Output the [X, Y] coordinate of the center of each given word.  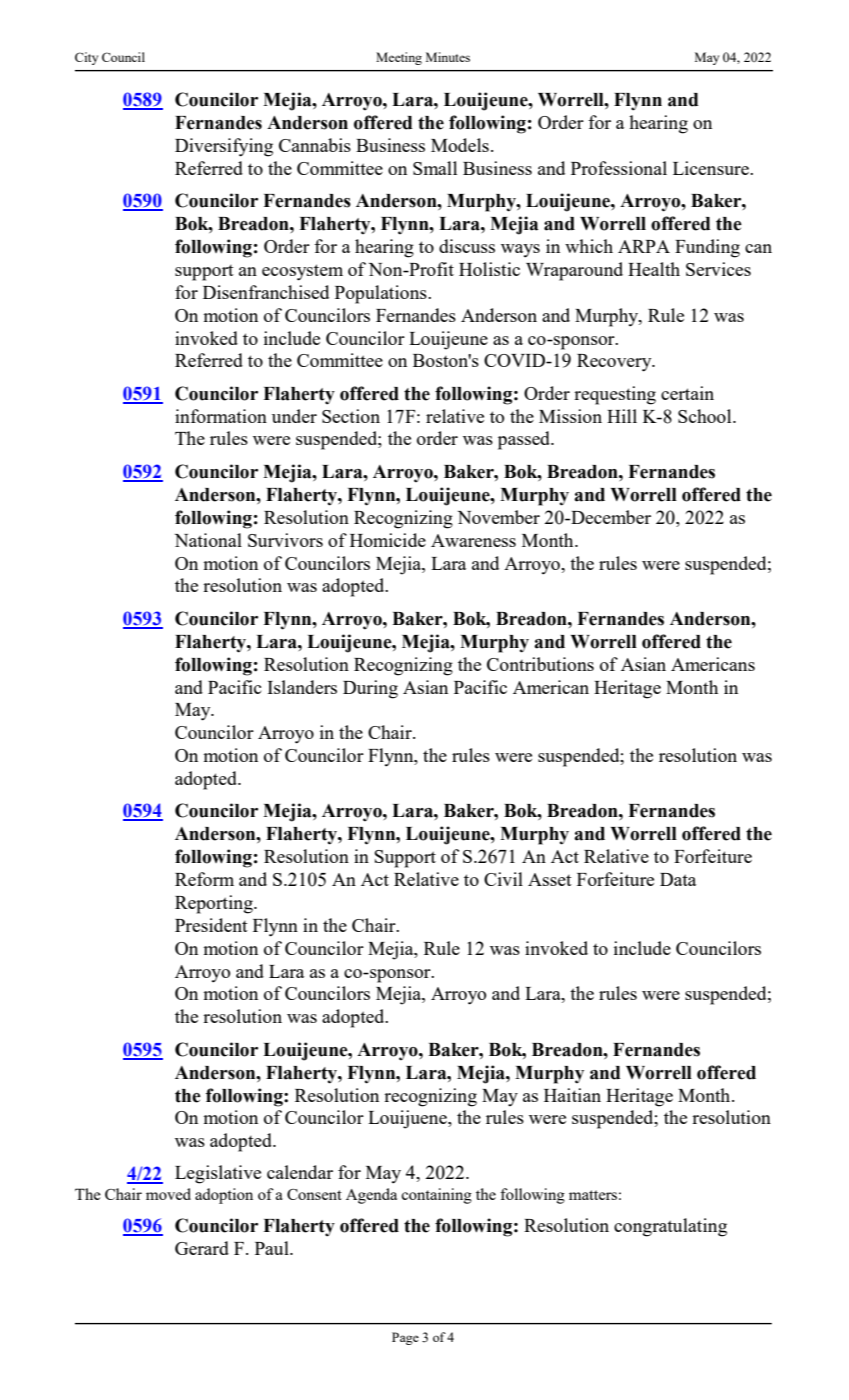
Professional [619, 168]
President [211, 925]
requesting [615, 395]
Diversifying [224, 147]
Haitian [572, 1095]
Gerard [202, 1248]
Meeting [399, 58]
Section [351, 416]
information [221, 416]
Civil [503, 879]
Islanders [302, 687]
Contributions [540, 664]
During [370, 689]
